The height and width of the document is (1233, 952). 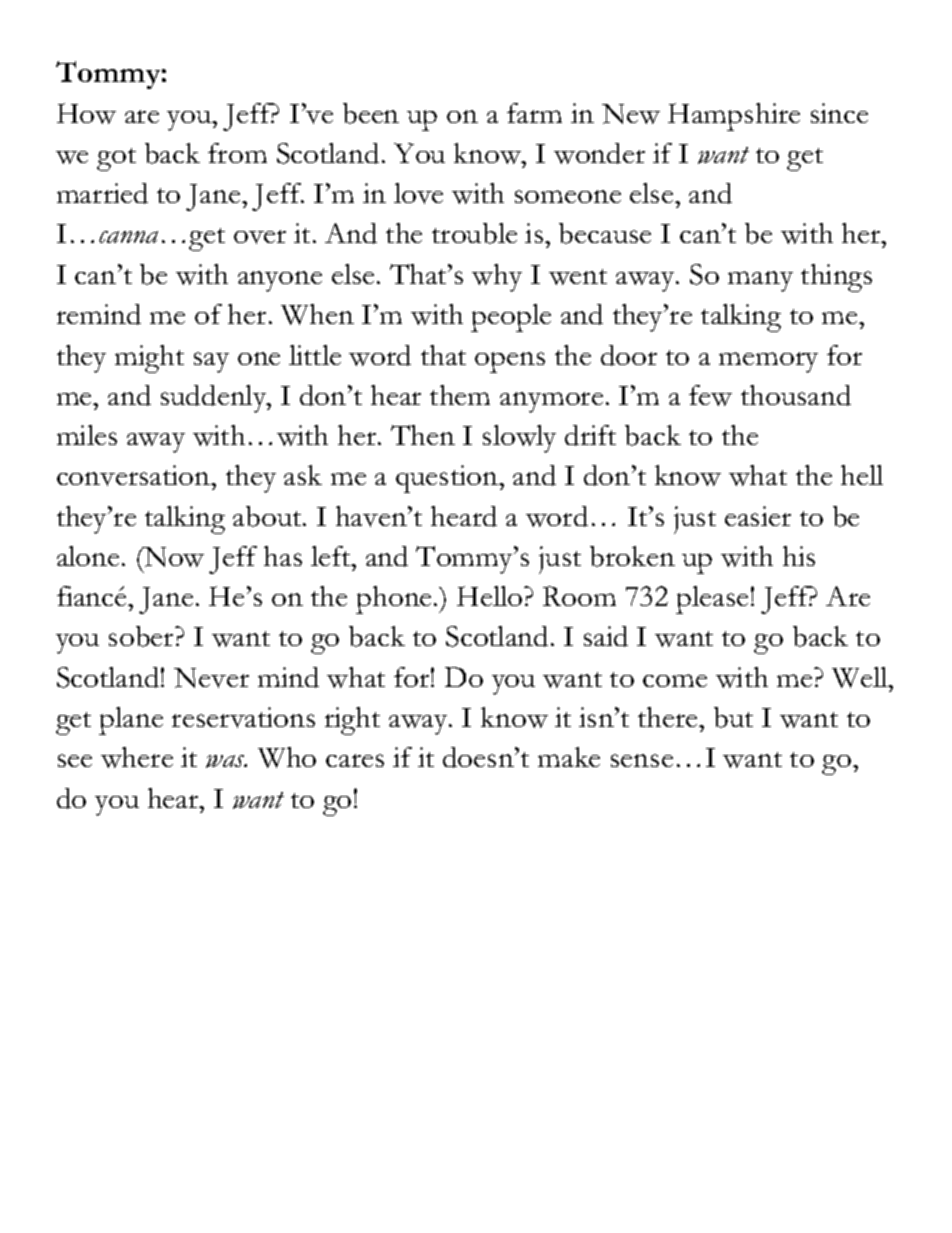 I want to click on got, so click(x=116, y=159).
